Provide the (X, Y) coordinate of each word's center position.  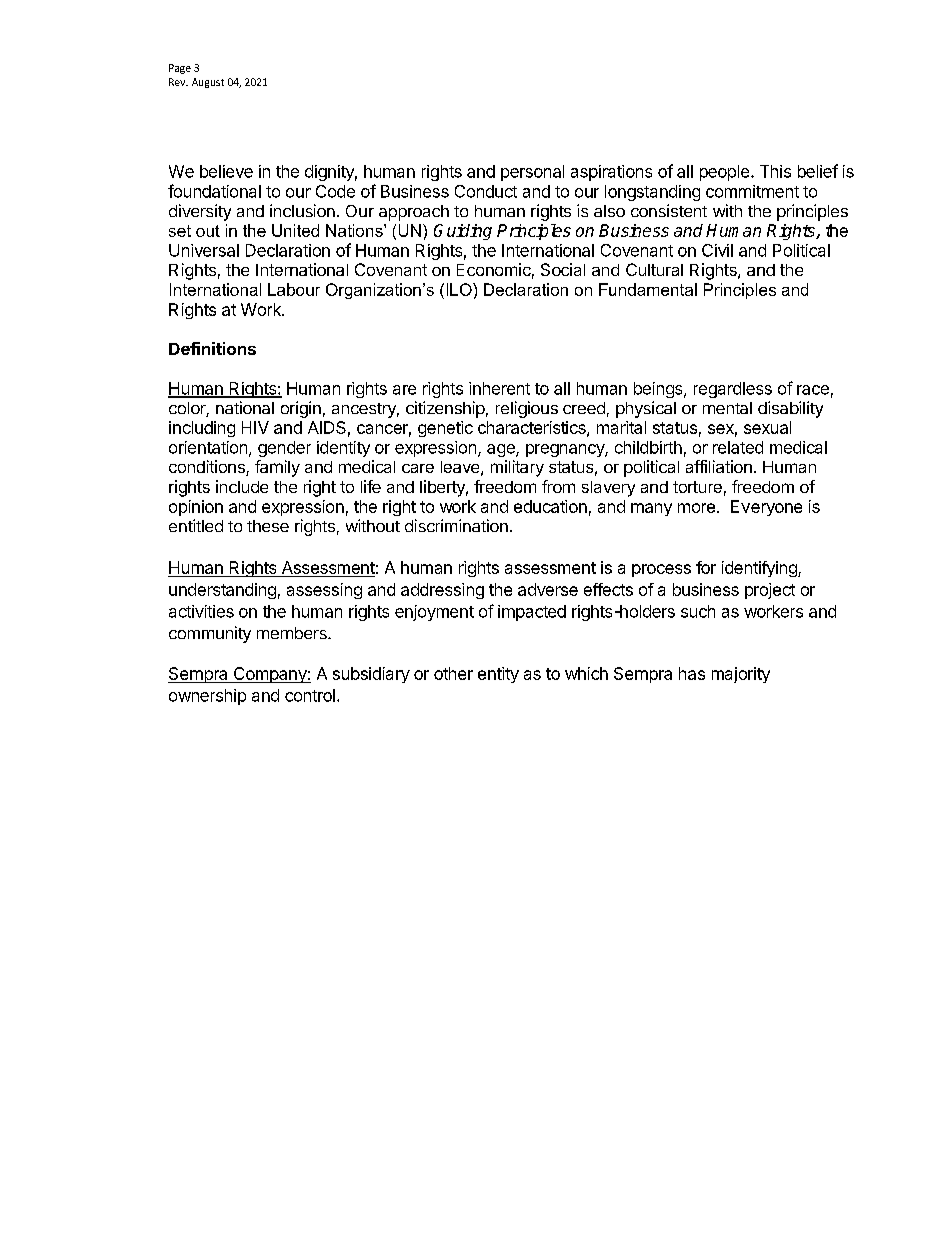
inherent (499, 388)
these (268, 526)
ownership (207, 697)
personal (532, 173)
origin (301, 409)
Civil (717, 250)
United (295, 230)
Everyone (766, 508)
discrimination (456, 525)
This (775, 171)
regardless (733, 390)
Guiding (463, 232)
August (208, 83)
